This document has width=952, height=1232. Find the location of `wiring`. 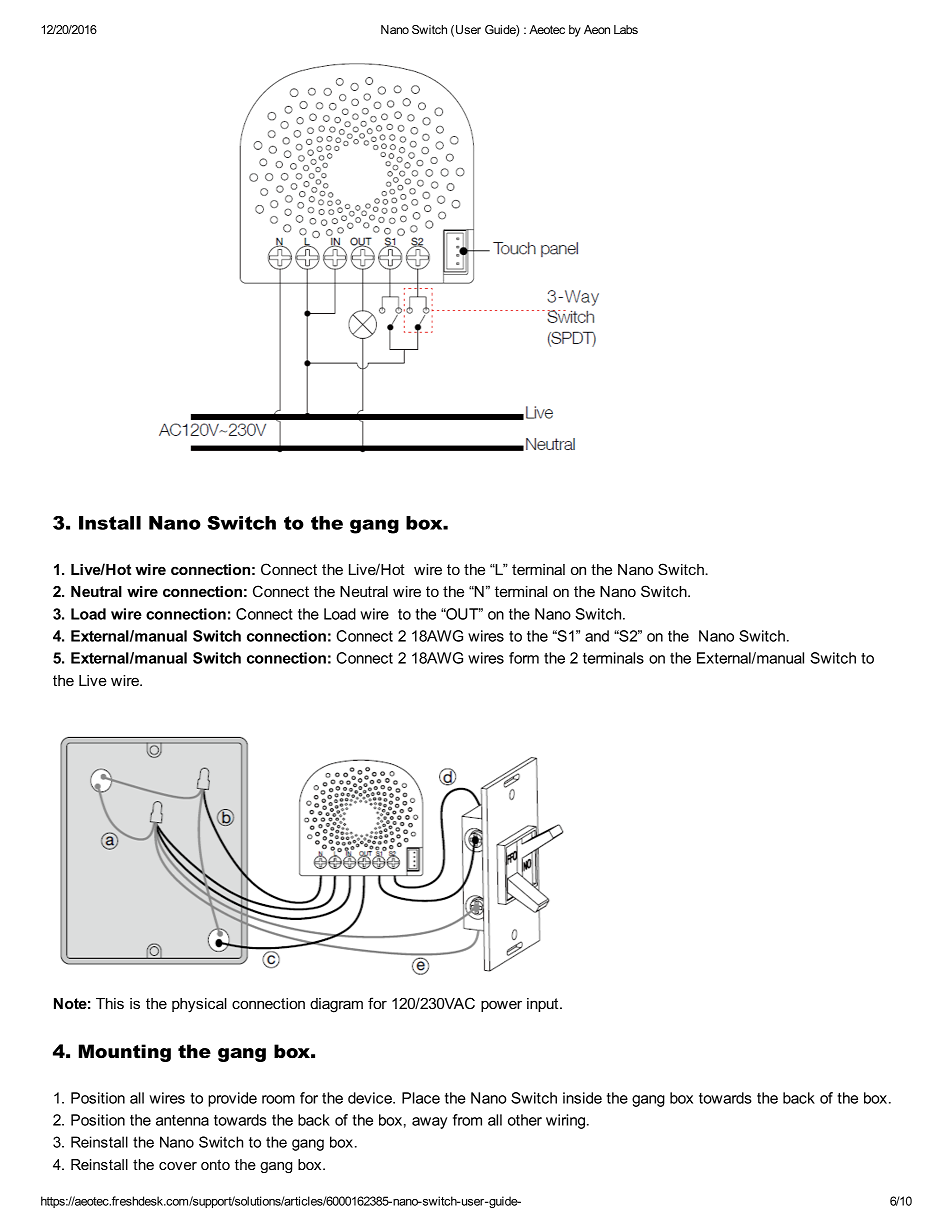

wiring is located at coordinates (565, 1121).
